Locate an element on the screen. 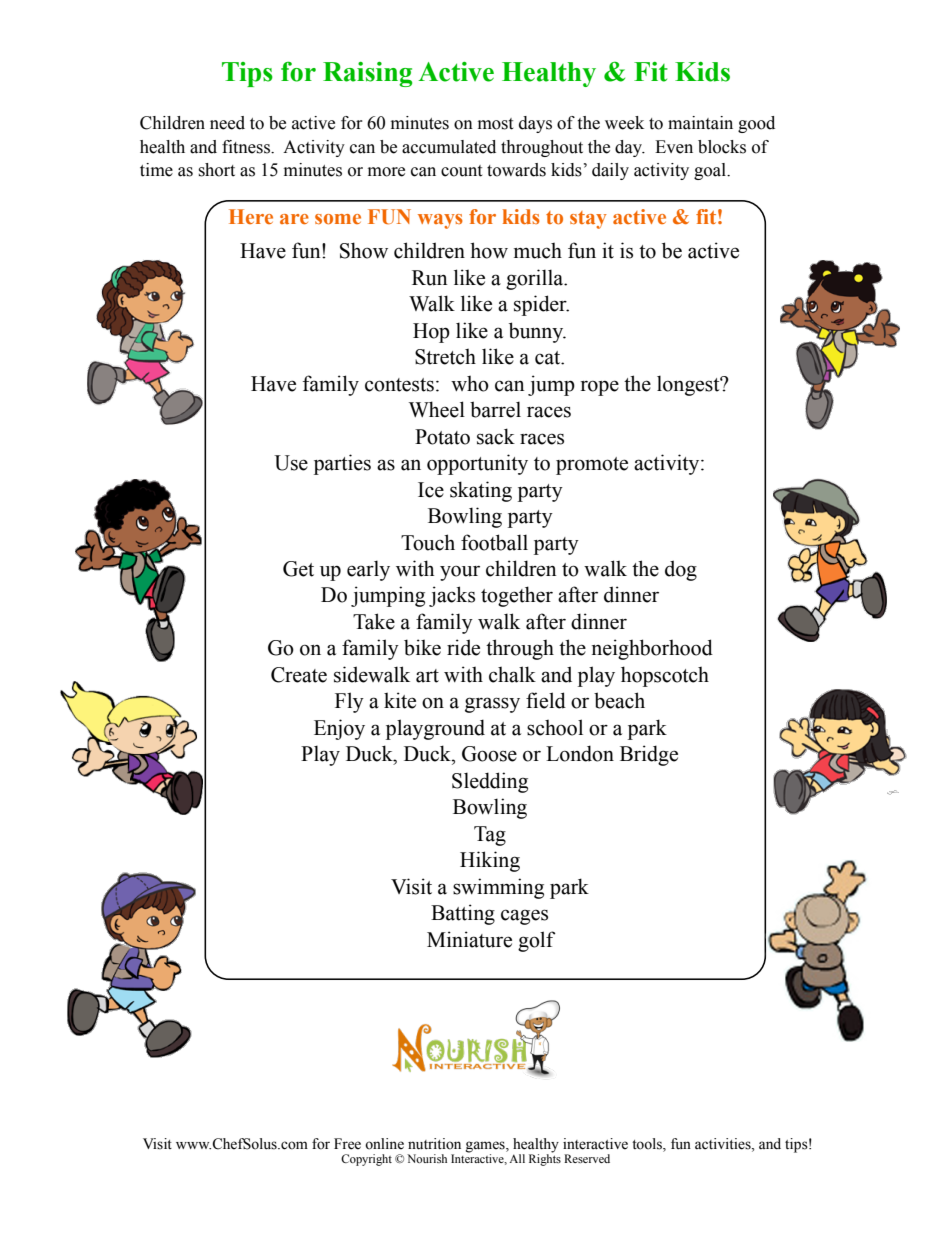  nutrition is located at coordinates (434, 1144).
